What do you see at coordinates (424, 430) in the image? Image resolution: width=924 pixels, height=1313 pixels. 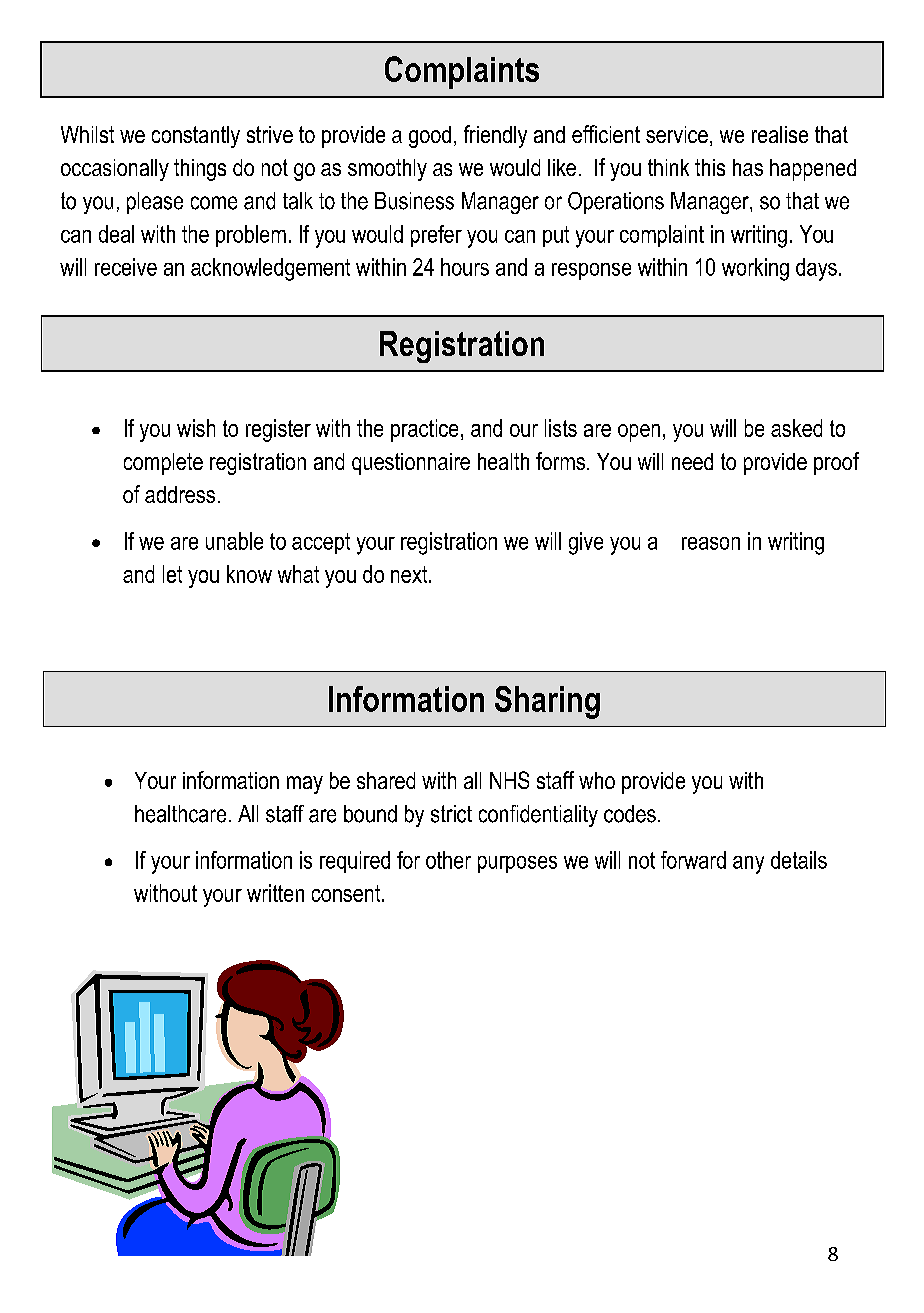 I see `practice` at bounding box center [424, 430].
